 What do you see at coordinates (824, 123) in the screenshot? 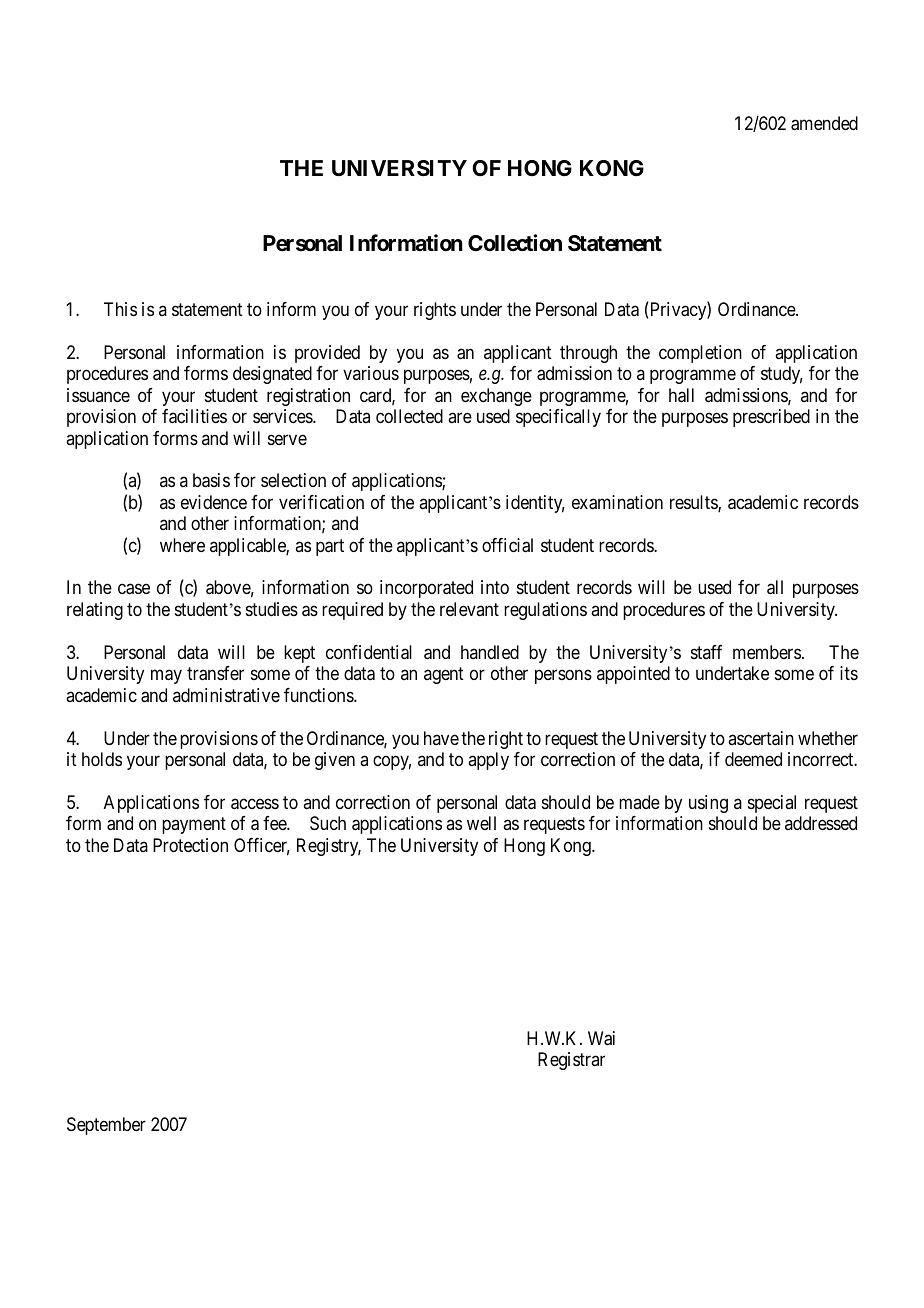
I see `amended` at bounding box center [824, 123].
